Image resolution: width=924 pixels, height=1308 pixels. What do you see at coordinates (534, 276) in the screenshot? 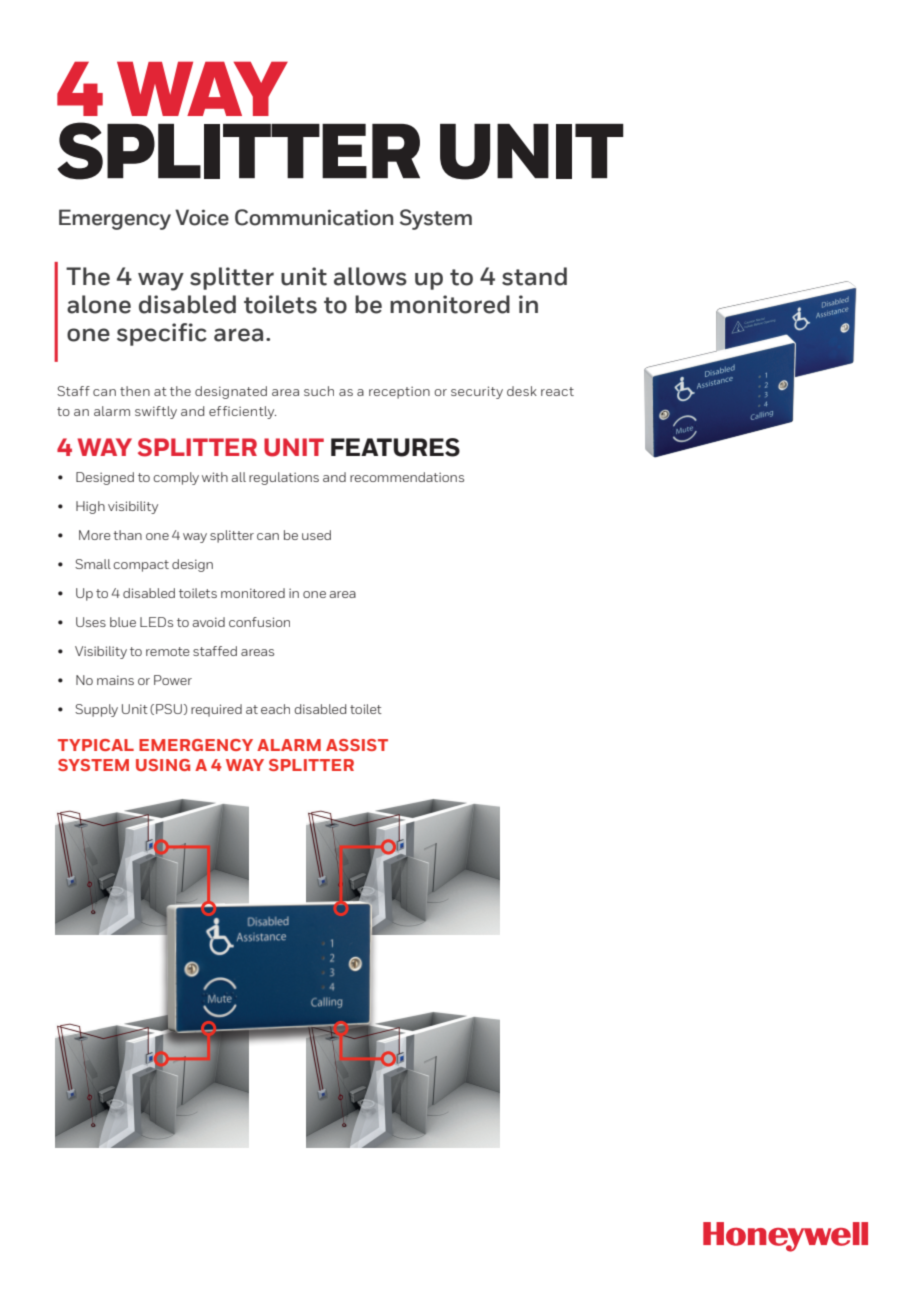
I see `stand` at bounding box center [534, 276].
